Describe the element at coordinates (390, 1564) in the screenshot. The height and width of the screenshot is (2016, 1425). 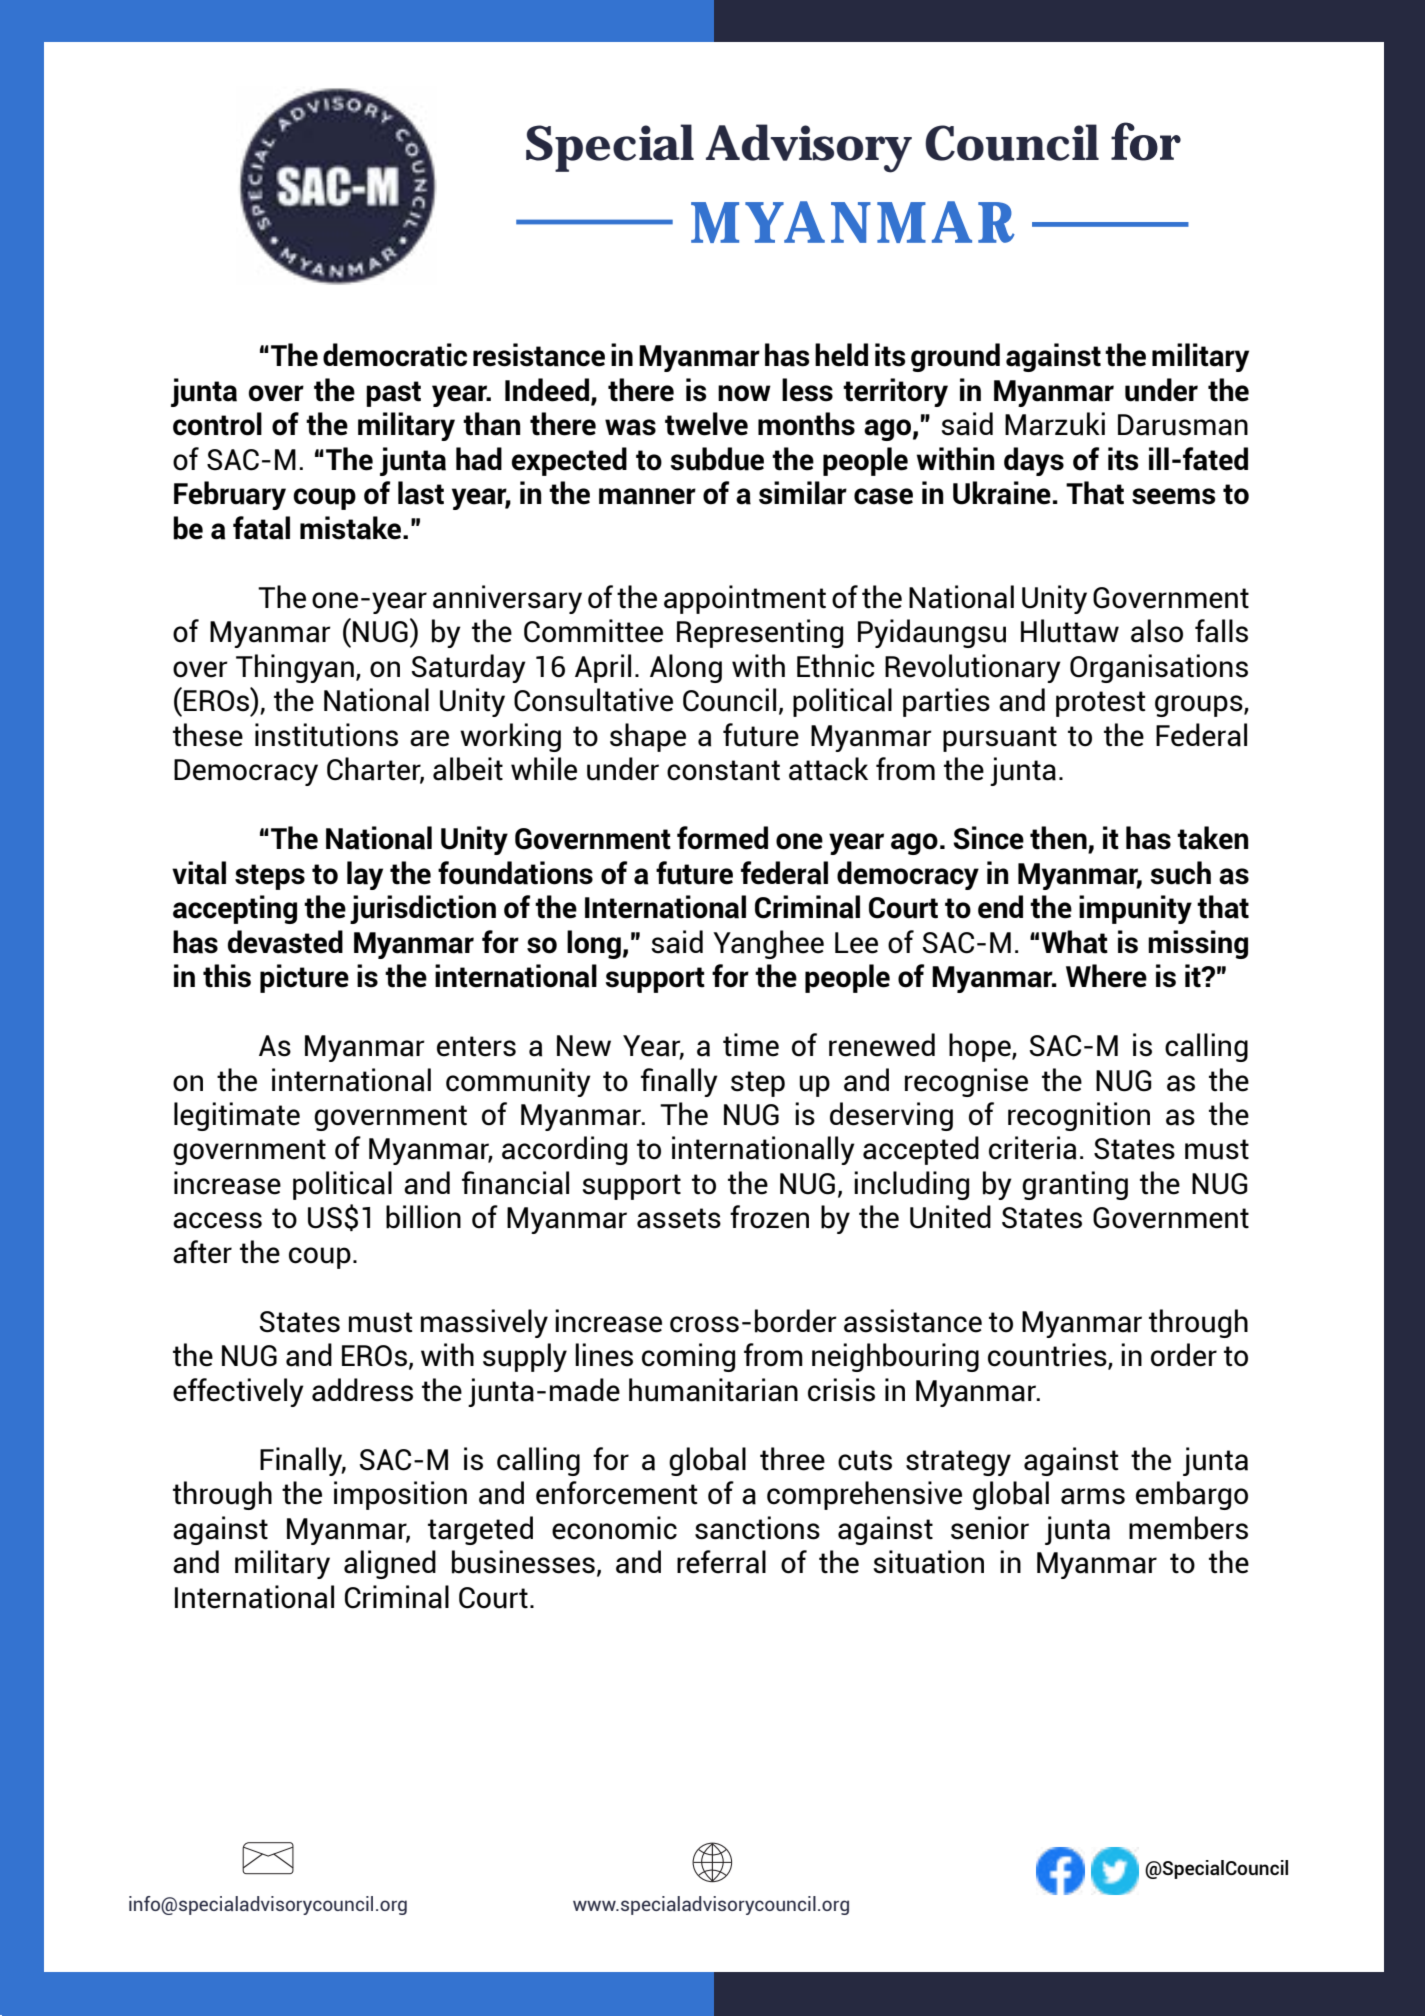
I see `aligned` at that location.
